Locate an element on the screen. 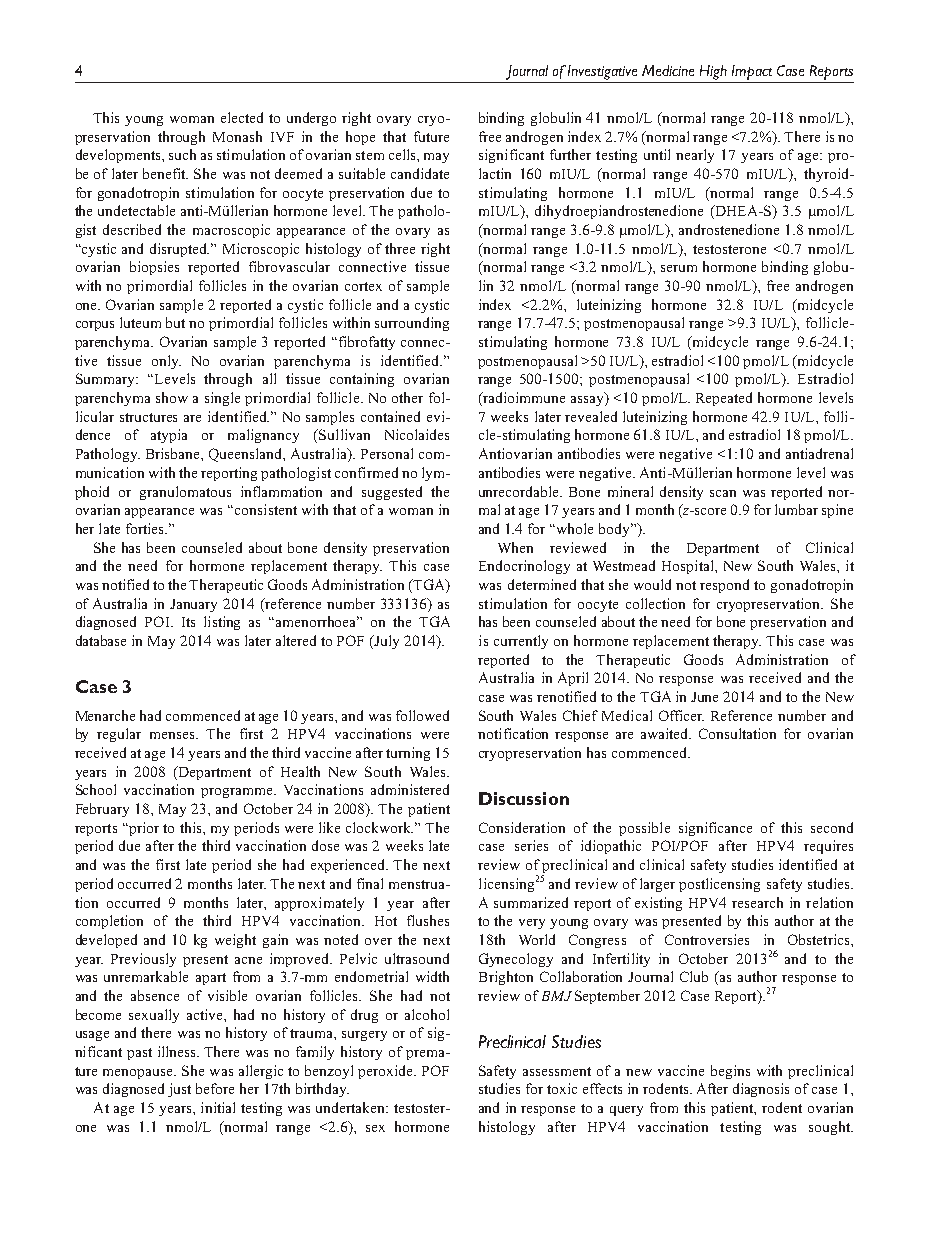 This screenshot has width=952, height=1233. turning is located at coordinates (408, 754).
